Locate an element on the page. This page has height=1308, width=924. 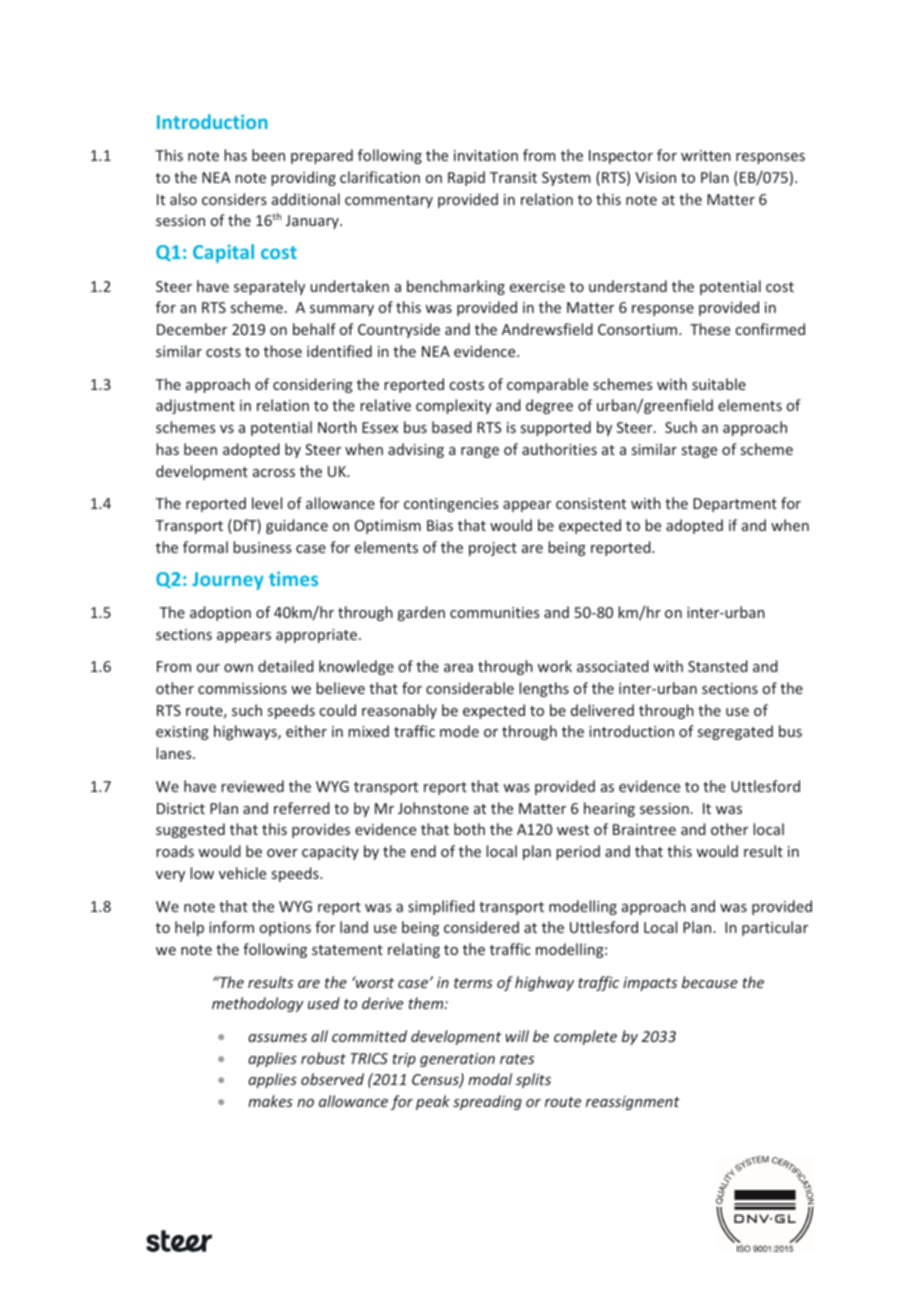
suitable is located at coordinates (719, 384).
